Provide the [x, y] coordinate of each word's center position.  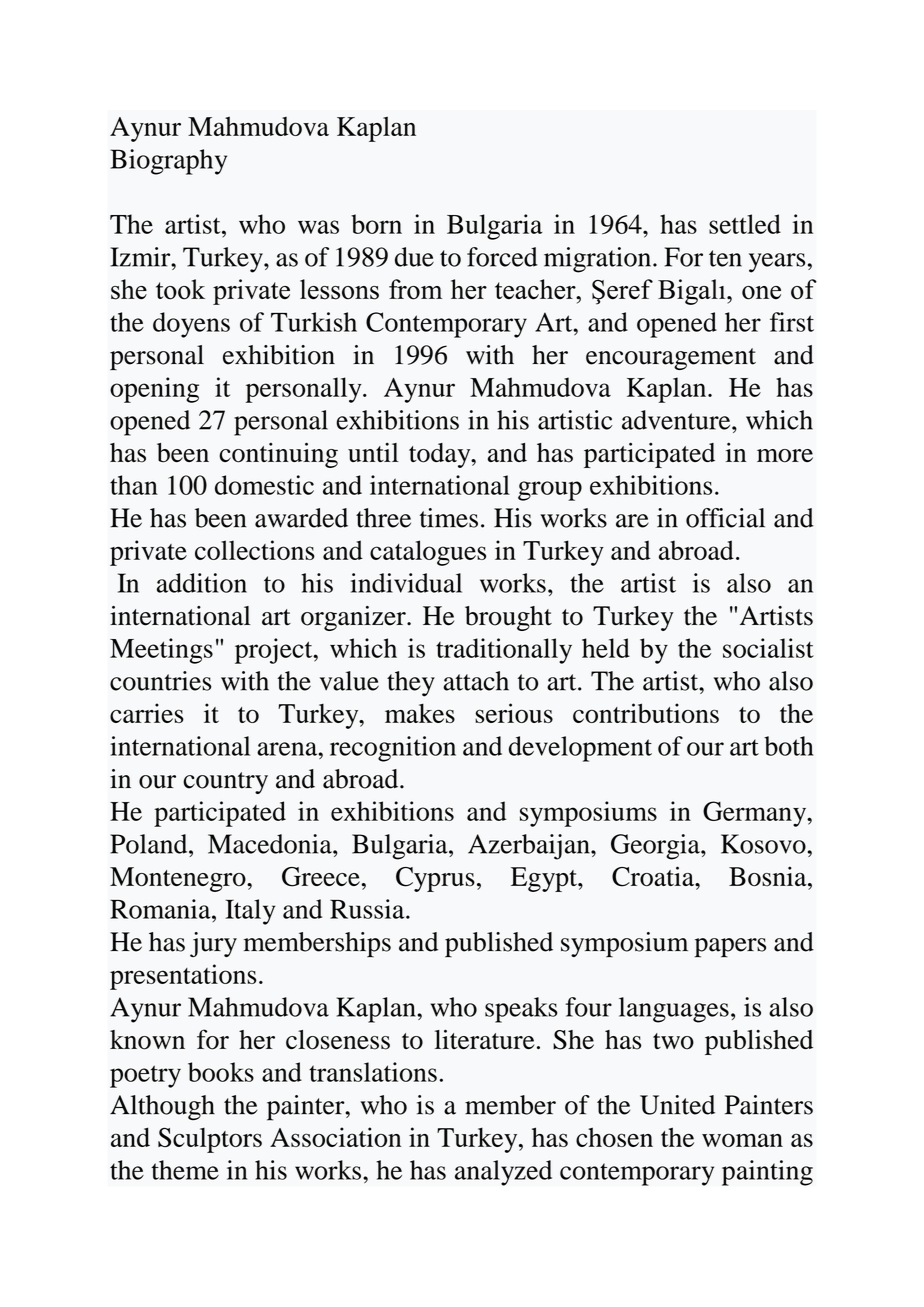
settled [745, 224]
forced [502, 257]
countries [160, 681]
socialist [768, 648]
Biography [168, 162]
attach [476, 681]
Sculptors [210, 1140]
